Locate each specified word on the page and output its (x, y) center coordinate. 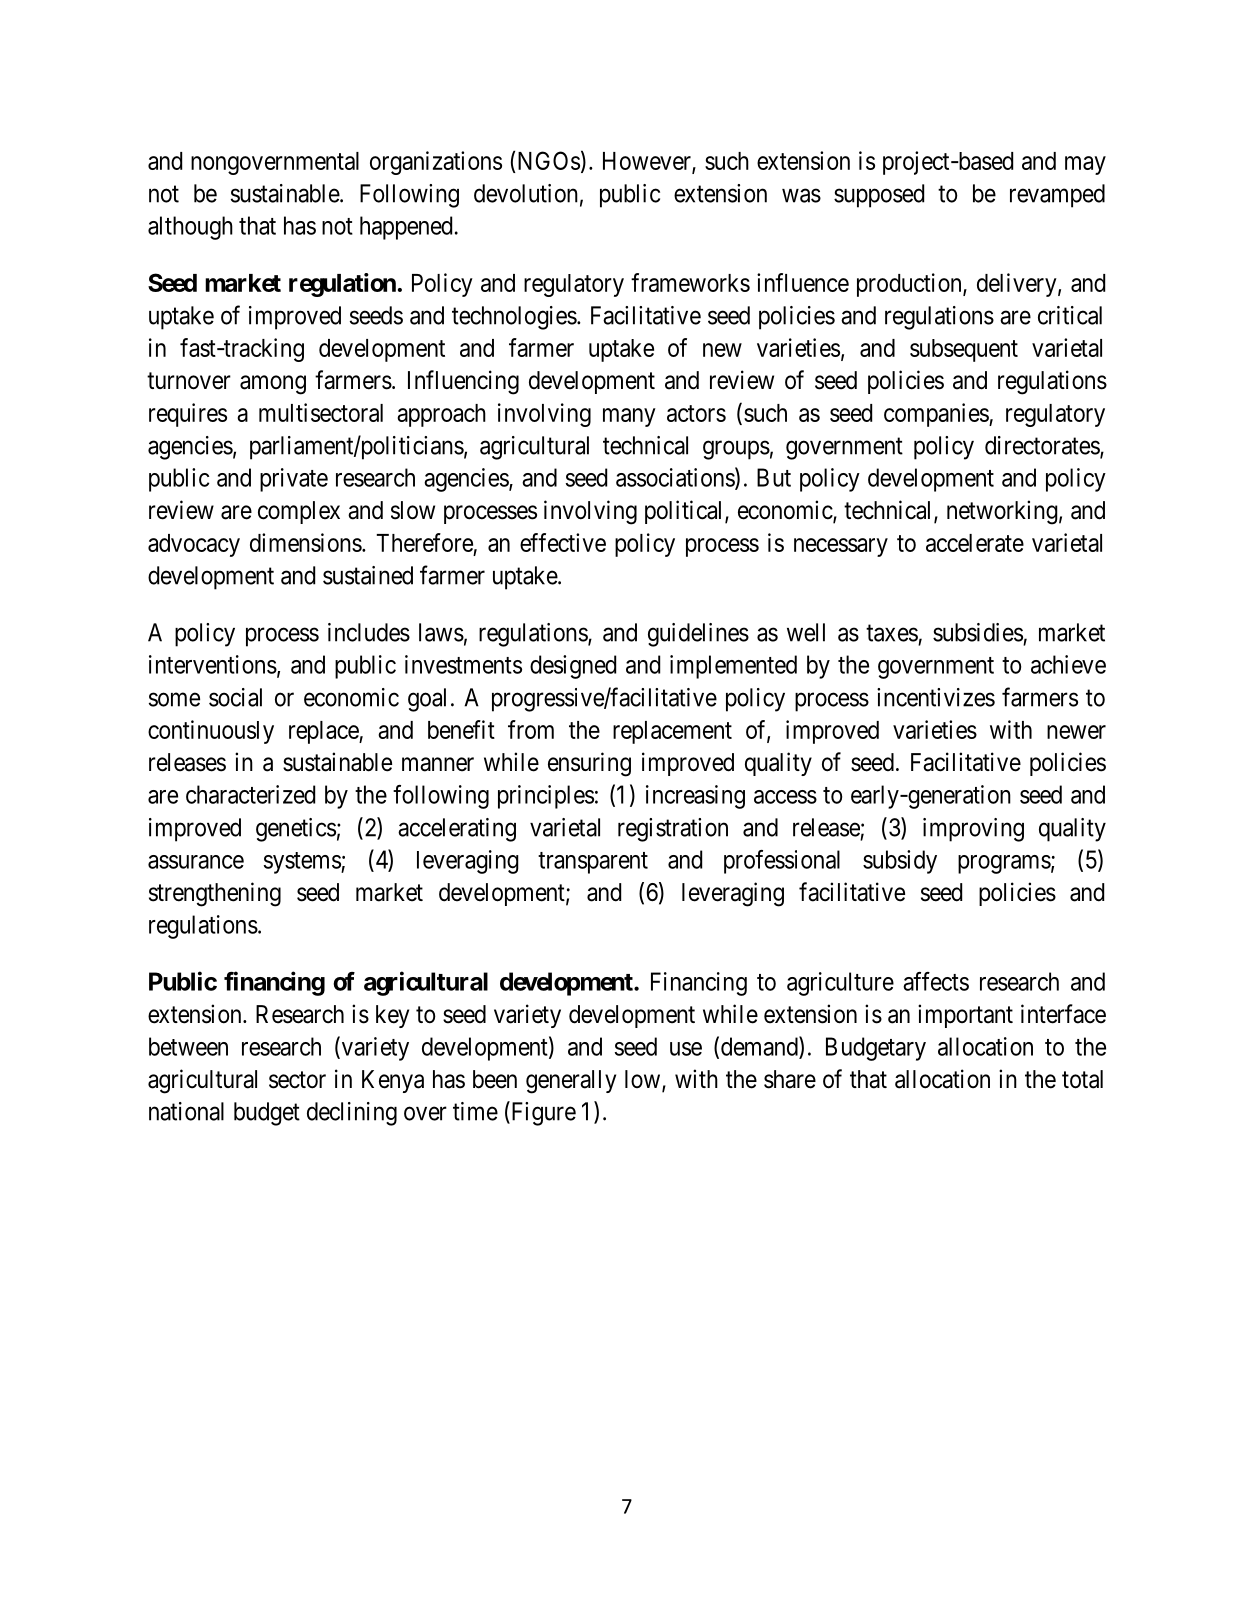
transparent (593, 863)
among (273, 385)
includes (369, 632)
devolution (526, 193)
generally (571, 1082)
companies (937, 415)
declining (352, 1114)
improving (973, 830)
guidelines (698, 635)
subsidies (978, 632)
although (190, 228)
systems (303, 863)
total (1082, 1079)
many (629, 417)
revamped (1057, 196)
